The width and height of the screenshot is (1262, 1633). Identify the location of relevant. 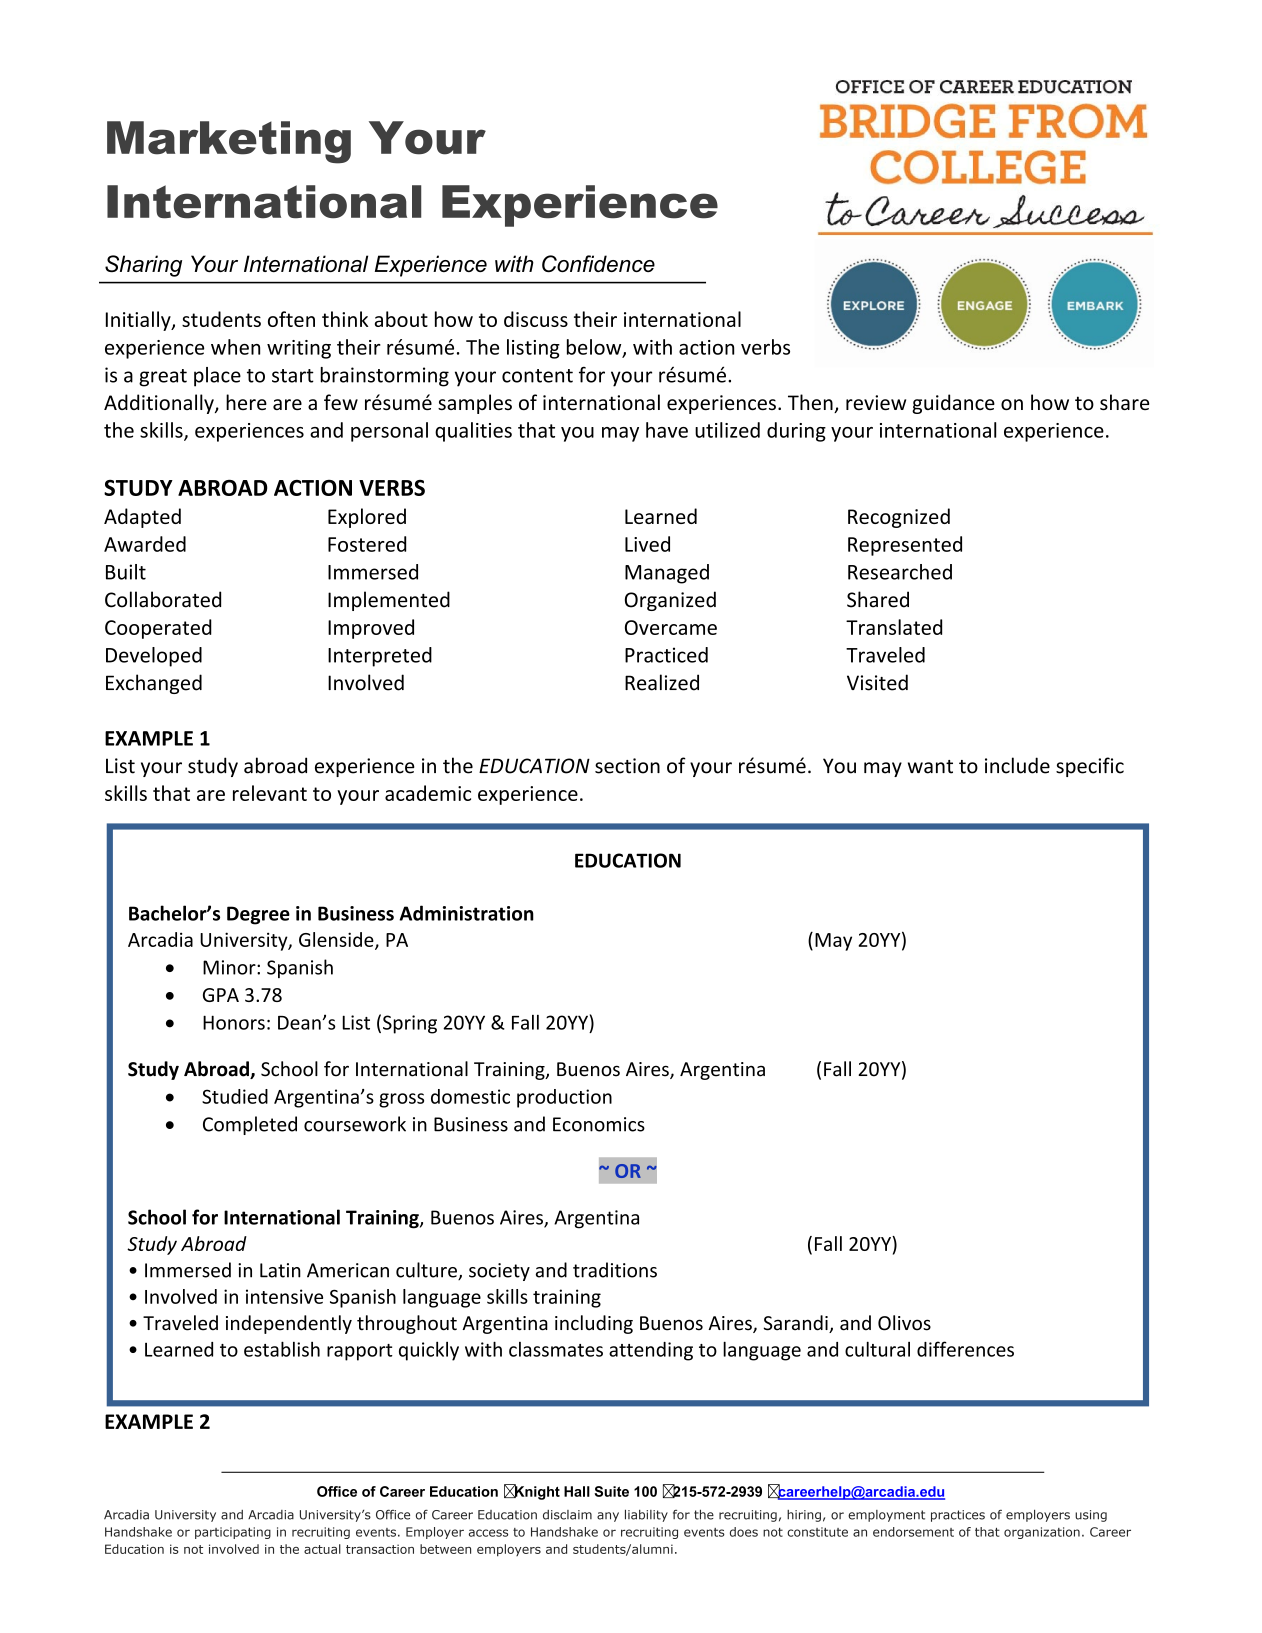
(270, 793).
